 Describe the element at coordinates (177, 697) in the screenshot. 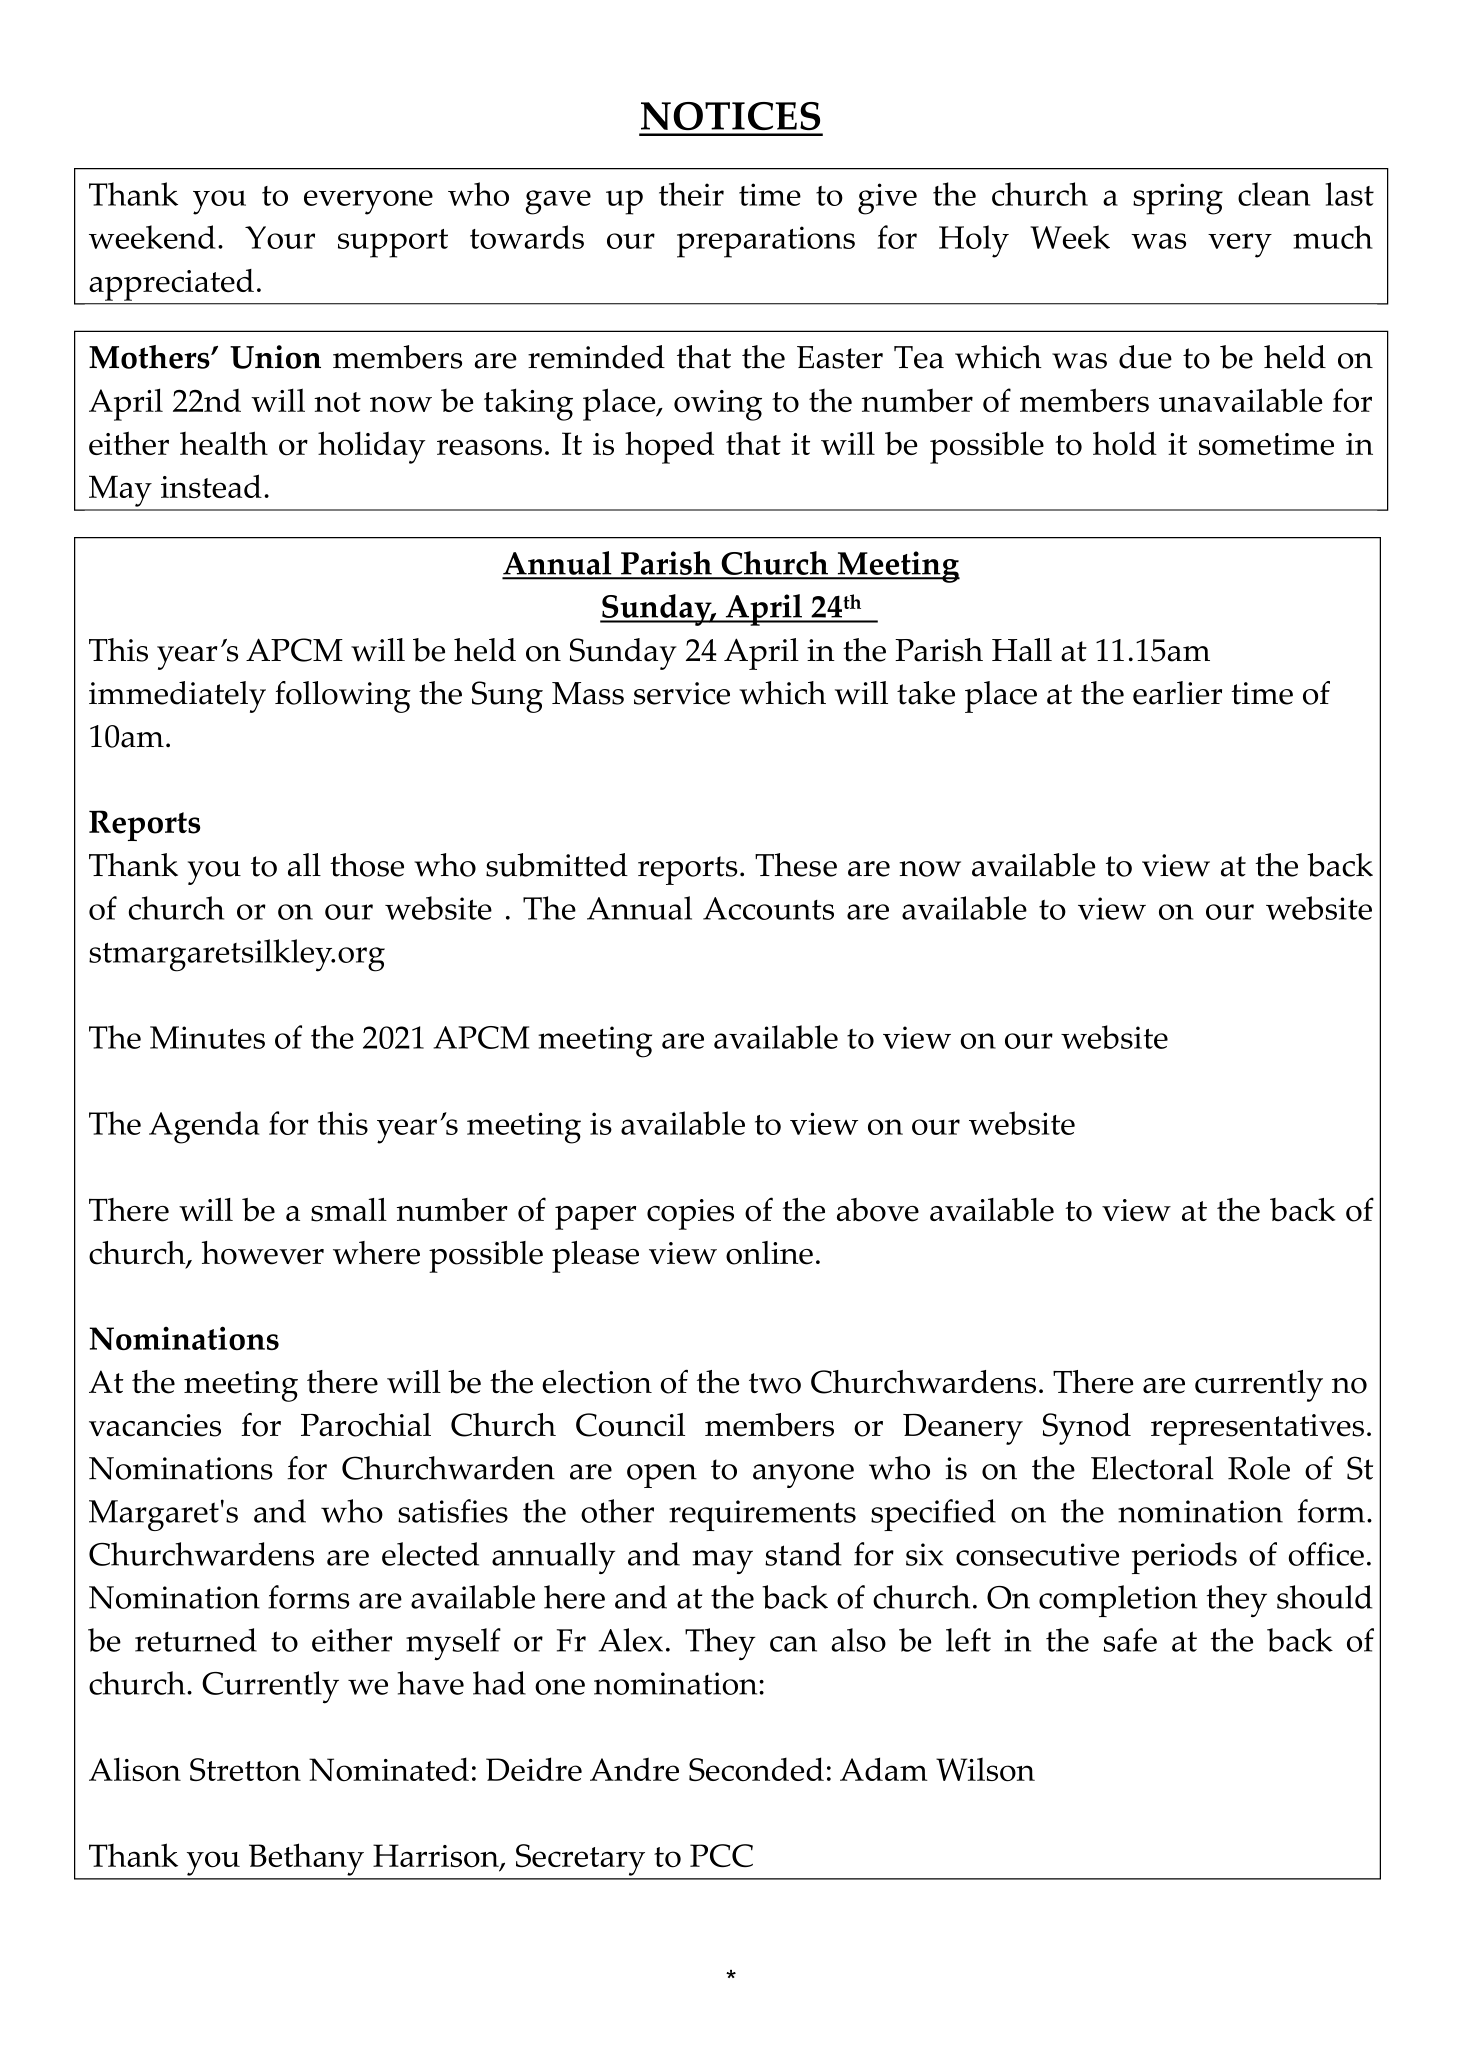

I see `immediately` at that location.
